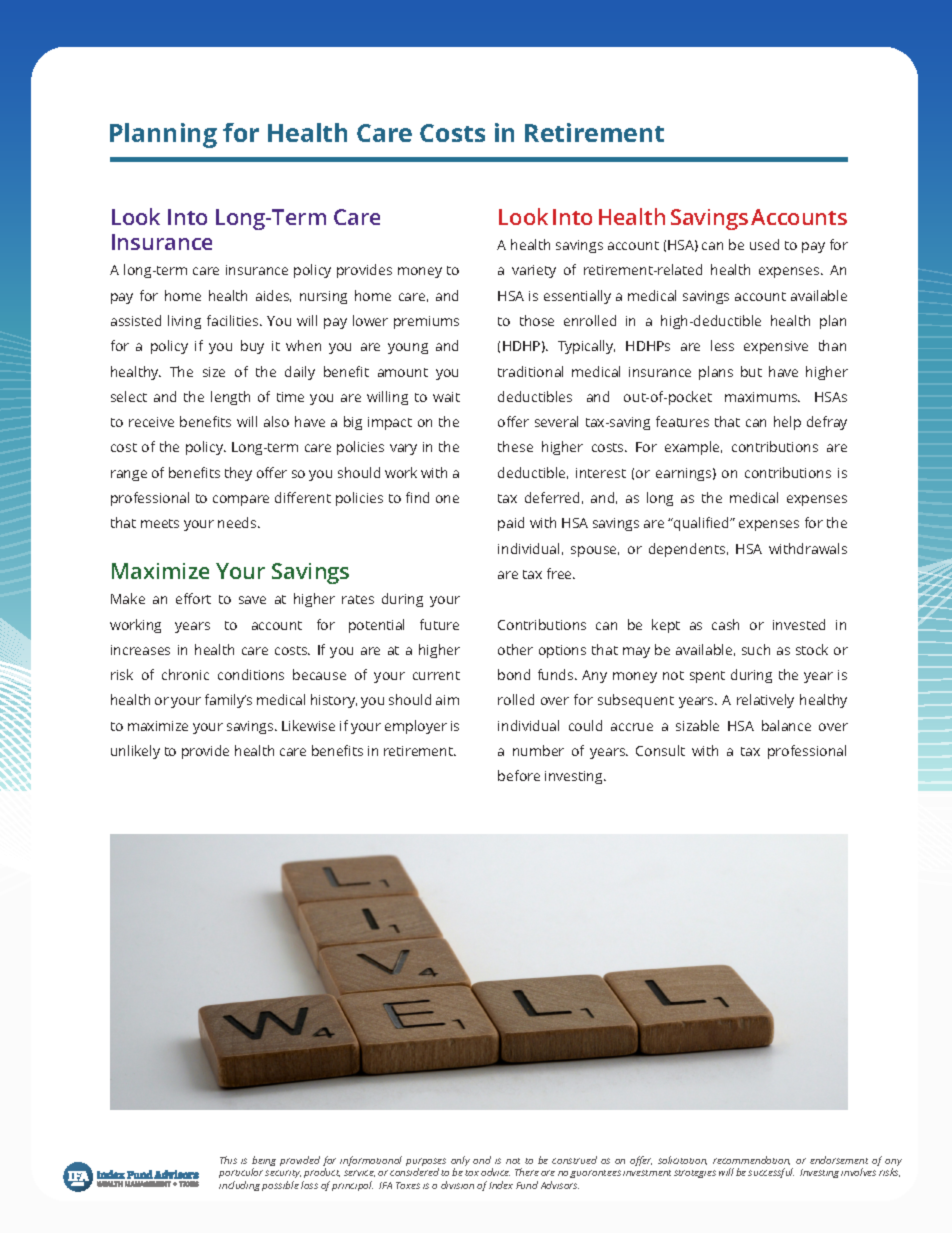 The width and height of the screenshot is (952, 1233). What do you see at coordinates (534, 271) in the screenshot?
I see `variety` at bounding box center [534, 271].
